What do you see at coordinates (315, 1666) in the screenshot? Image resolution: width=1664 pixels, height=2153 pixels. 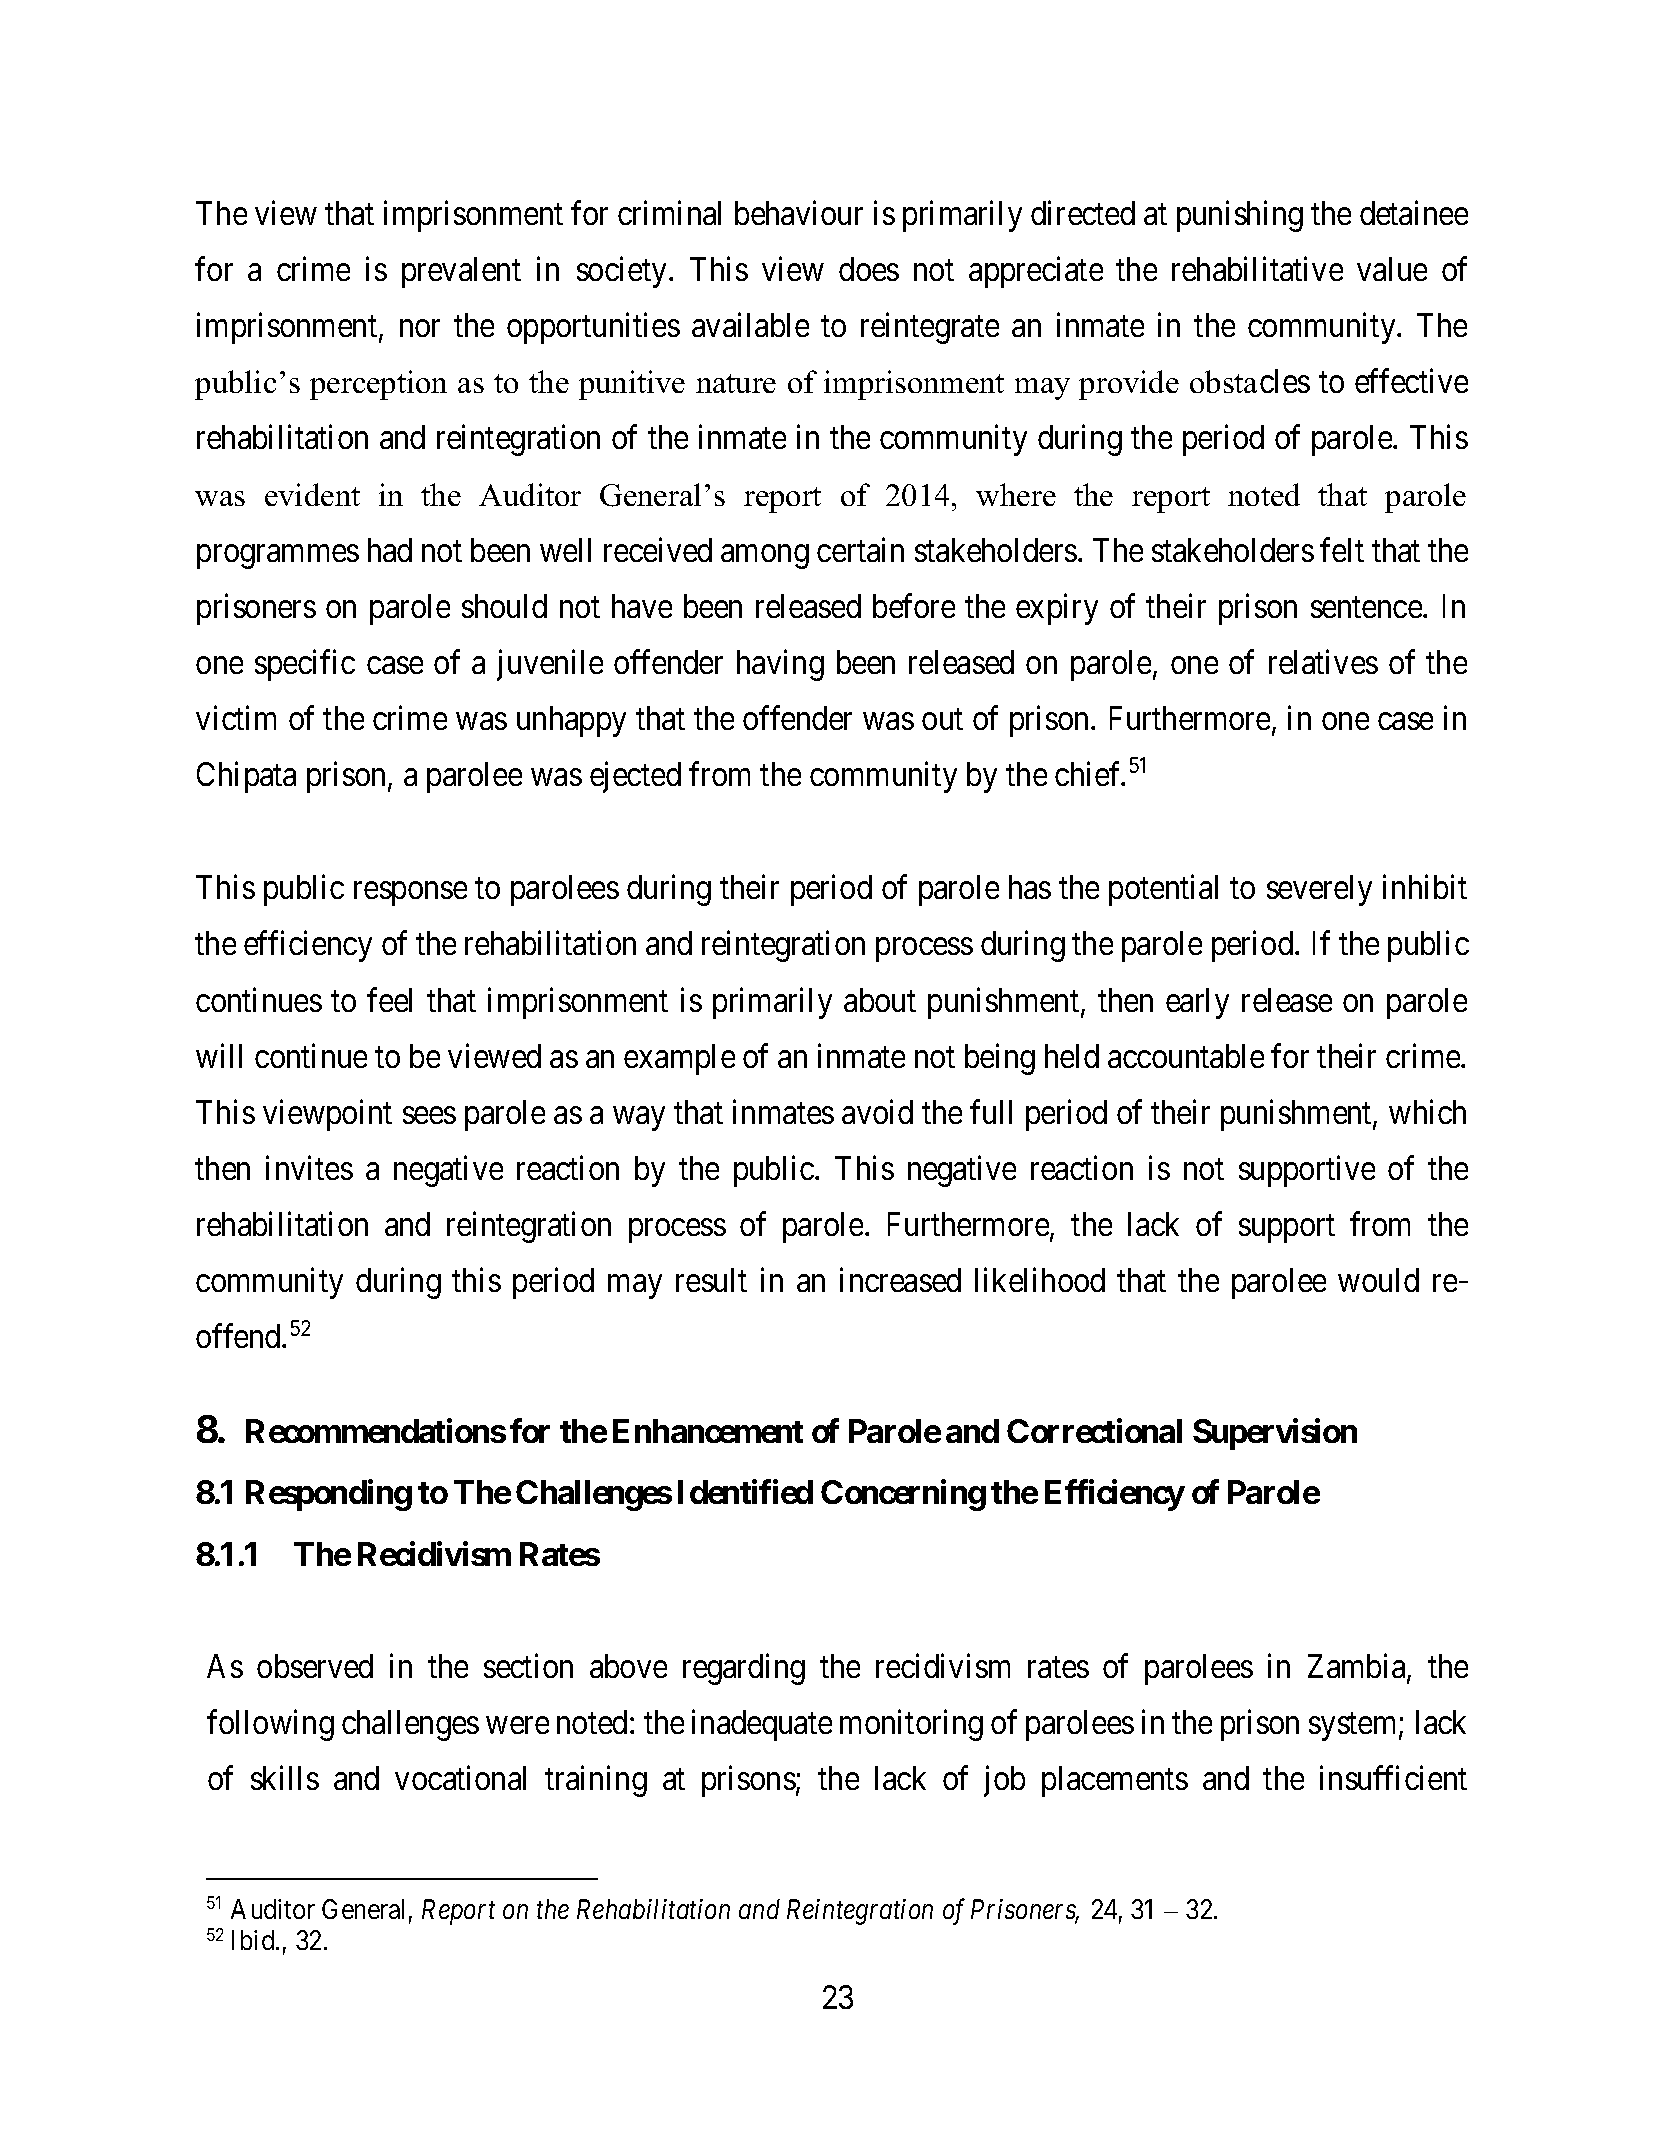 I see `observed` at bounding box center [315, 1666].
